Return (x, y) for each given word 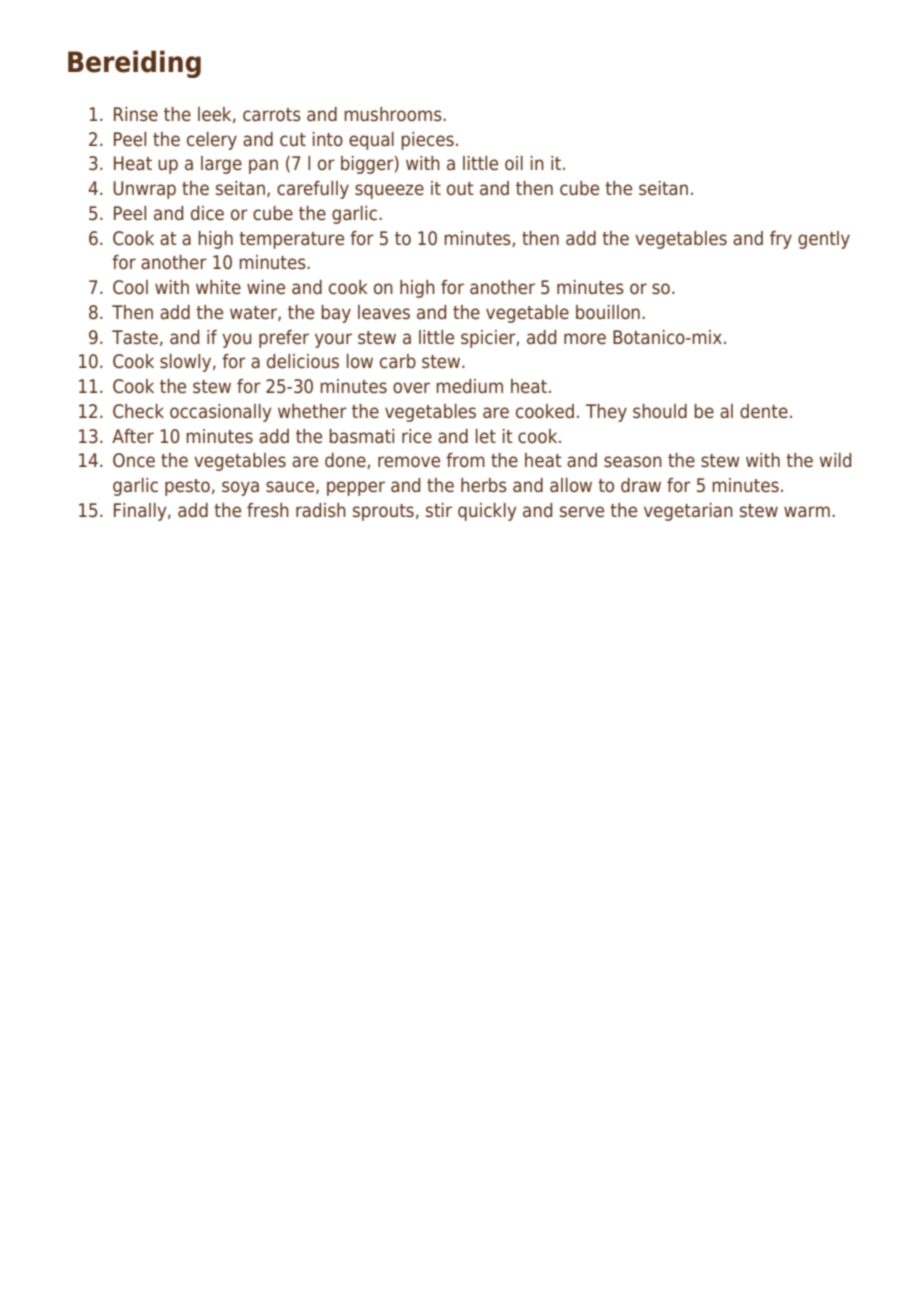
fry (781, 240)
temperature (291, 240)
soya (240, 488)
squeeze (389, 191)
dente (764, 411)
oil (514, 163)
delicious (303, 361)
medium (469, 386)
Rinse (136, 114)
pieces (427, 141)
